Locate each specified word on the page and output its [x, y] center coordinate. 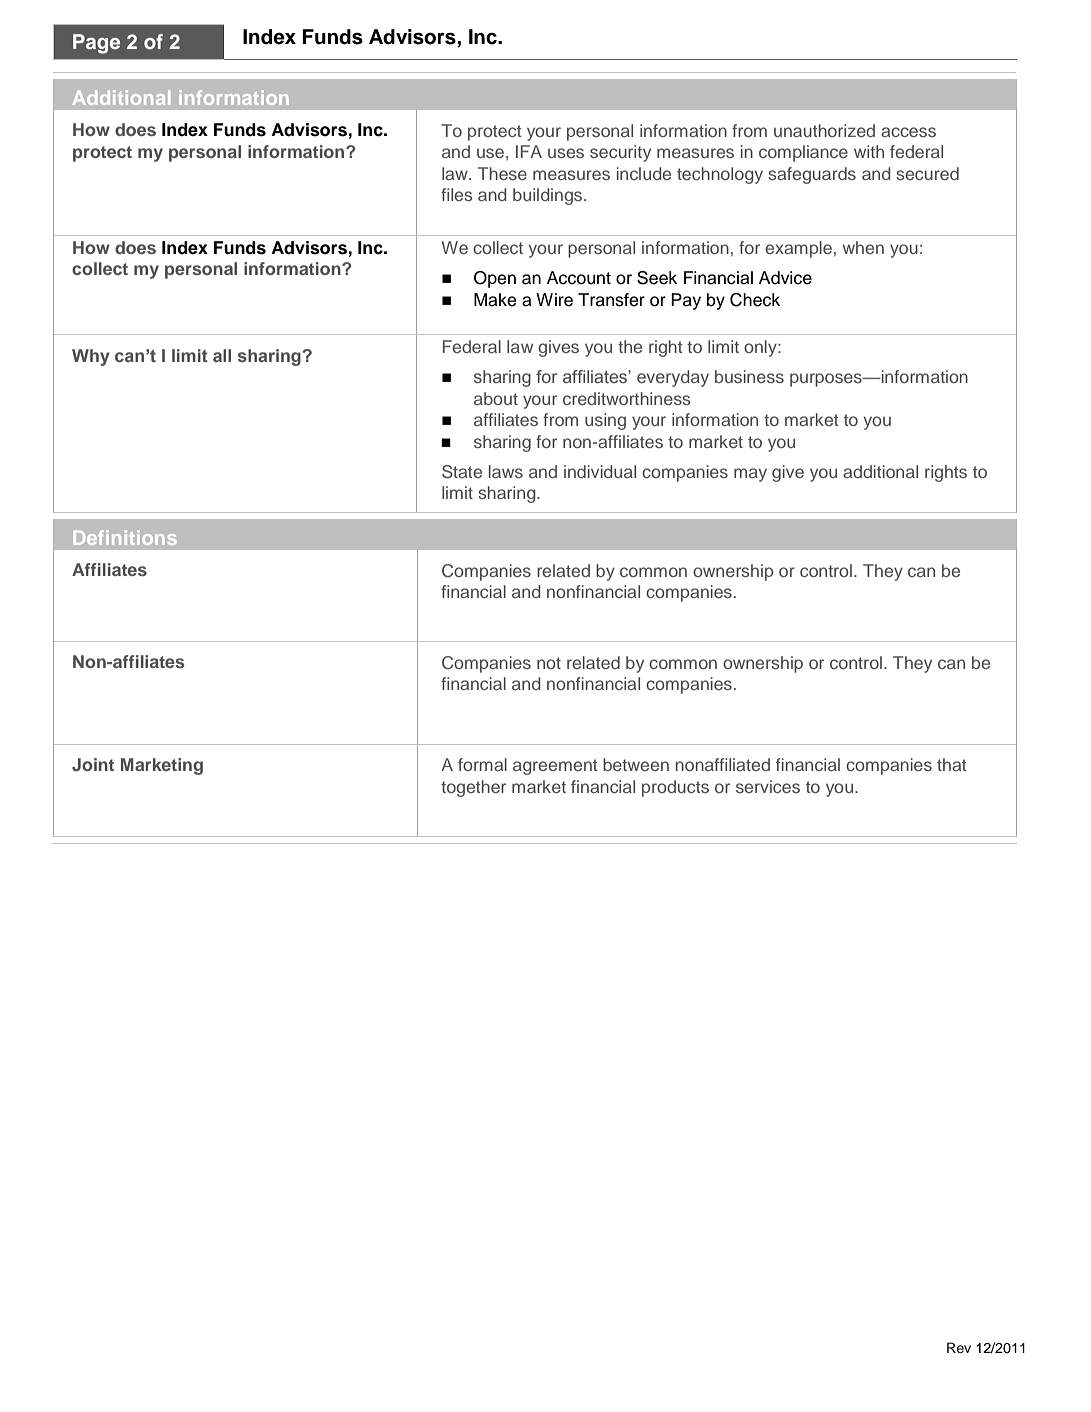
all [222, 355]
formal [482, 764]
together [473, 788]
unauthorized [824, 130]
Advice [785, 278]
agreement [555, 767]
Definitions [125, 537]
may [750, 475]
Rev [959, 1347]
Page [96, 44]
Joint [93, 765]
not [549, 663]
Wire [554, 300]
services [768, 786]
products [675, 788]
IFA [529, 151]
